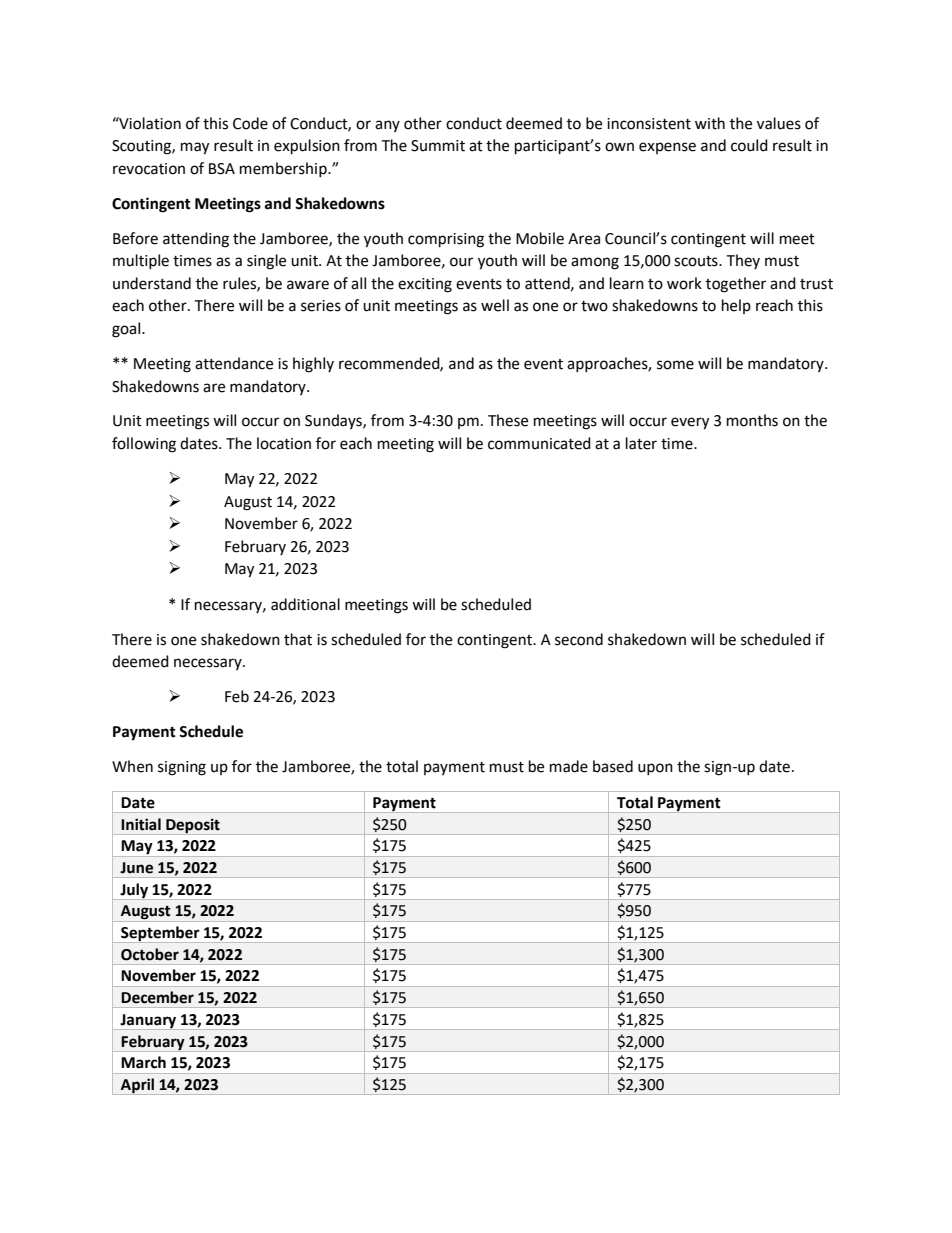  Describe the element at coordinates (305, 604) in the screenshot. I see `additional` at that location.
